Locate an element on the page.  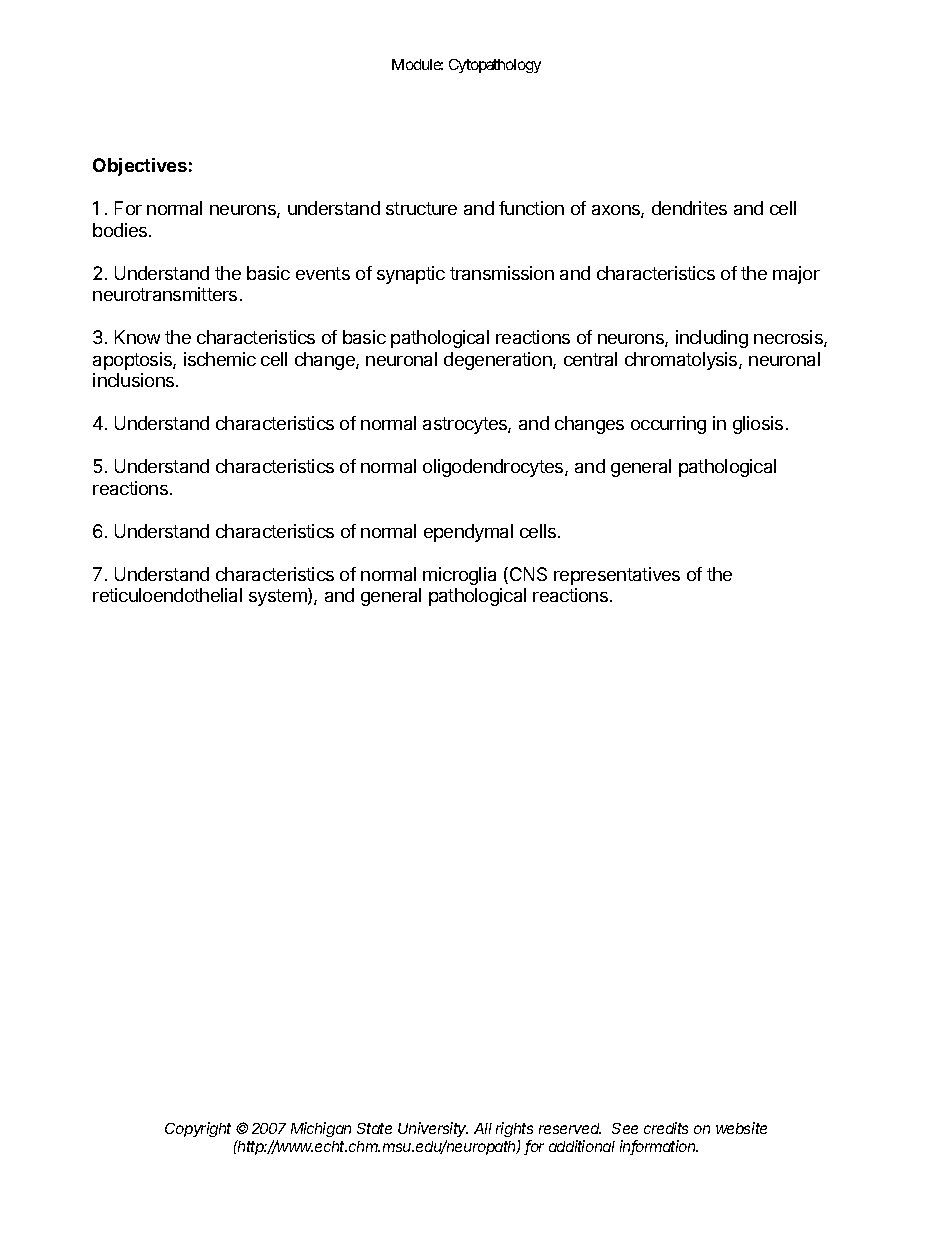
microglia is located at coordinates (459, 576).
